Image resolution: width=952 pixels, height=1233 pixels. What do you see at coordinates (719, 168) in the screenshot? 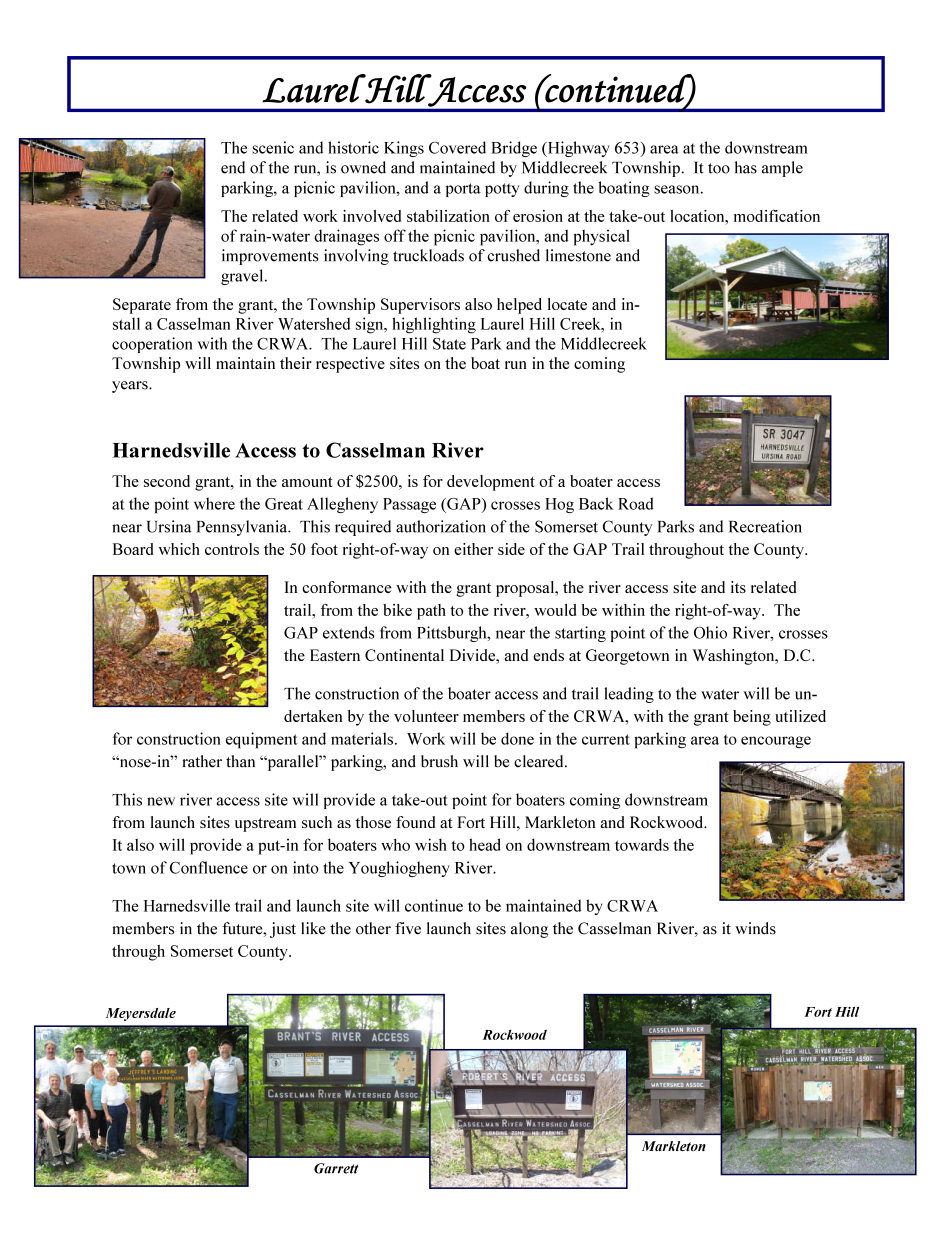
I see `too` at bounding box center [719, 168].
